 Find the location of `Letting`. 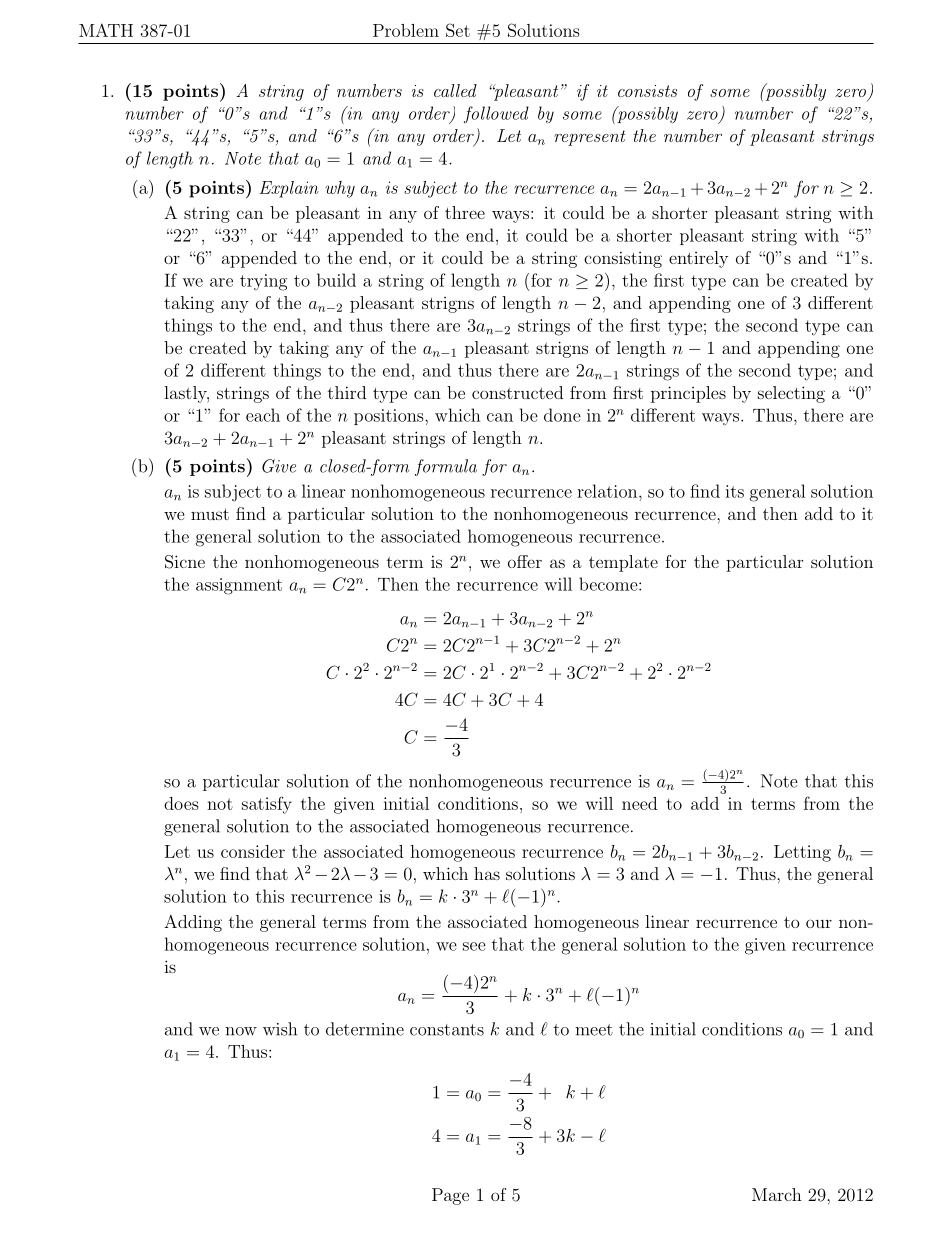

Letting is located at coordinates (802, 853).
